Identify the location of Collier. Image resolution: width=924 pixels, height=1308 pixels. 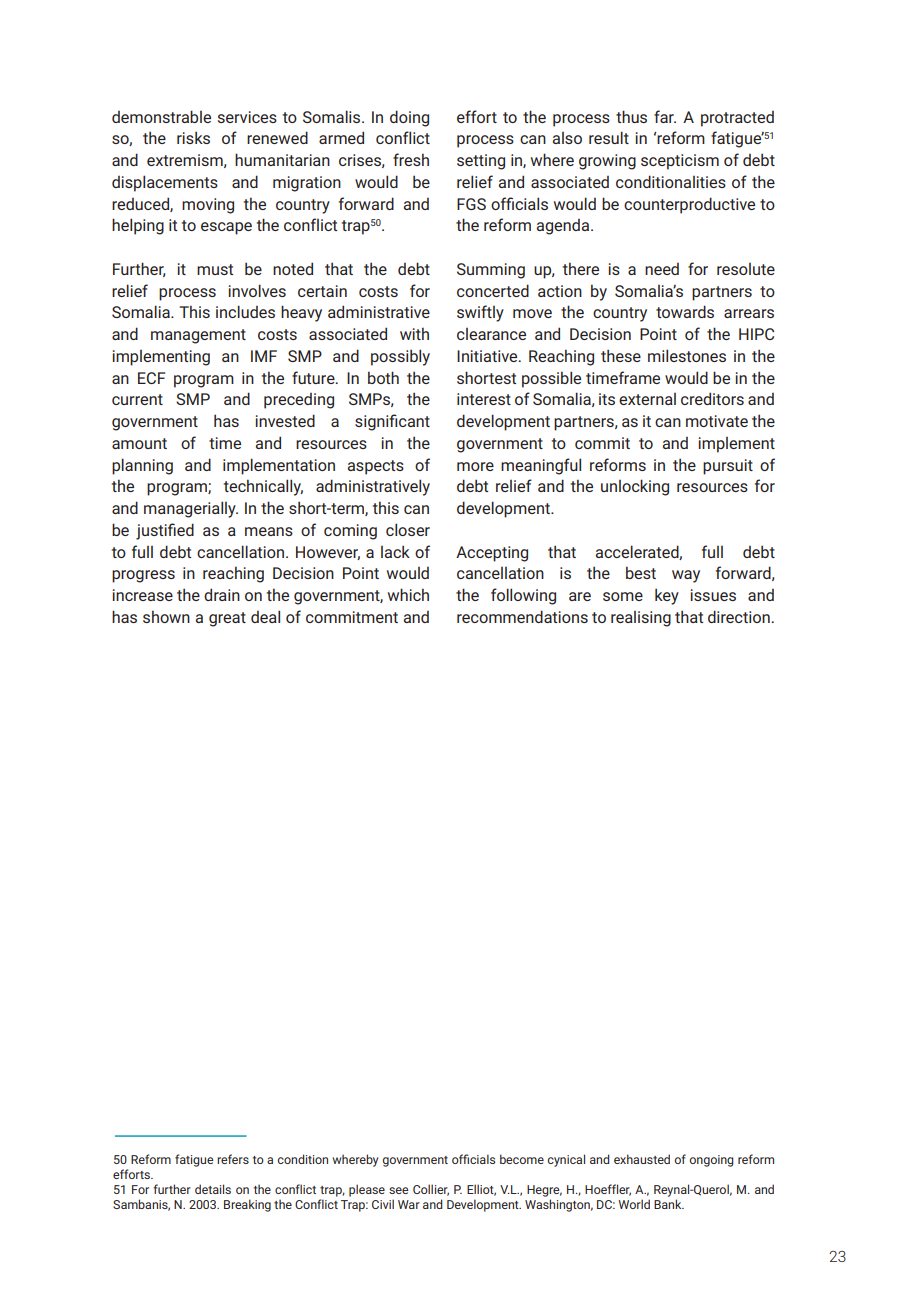
(431, 1190).
